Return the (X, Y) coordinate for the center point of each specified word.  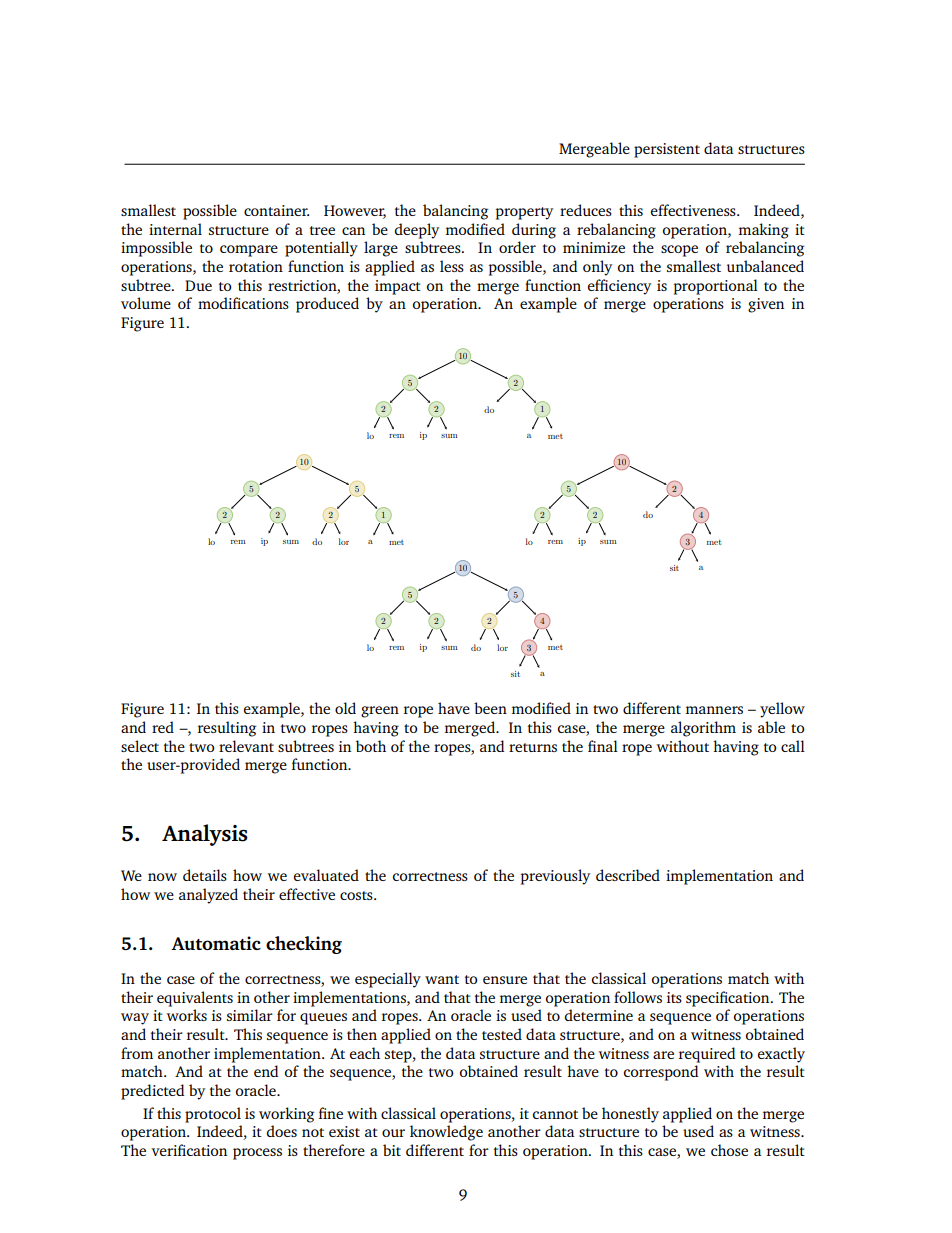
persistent (667, 150)
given (766, 305)
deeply (416, 231)
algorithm (703, 729)
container (276, 210)
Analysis (205, 835)
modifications (243, 303)
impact (398, 287)
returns (533, 747)
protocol (213, 1115)
